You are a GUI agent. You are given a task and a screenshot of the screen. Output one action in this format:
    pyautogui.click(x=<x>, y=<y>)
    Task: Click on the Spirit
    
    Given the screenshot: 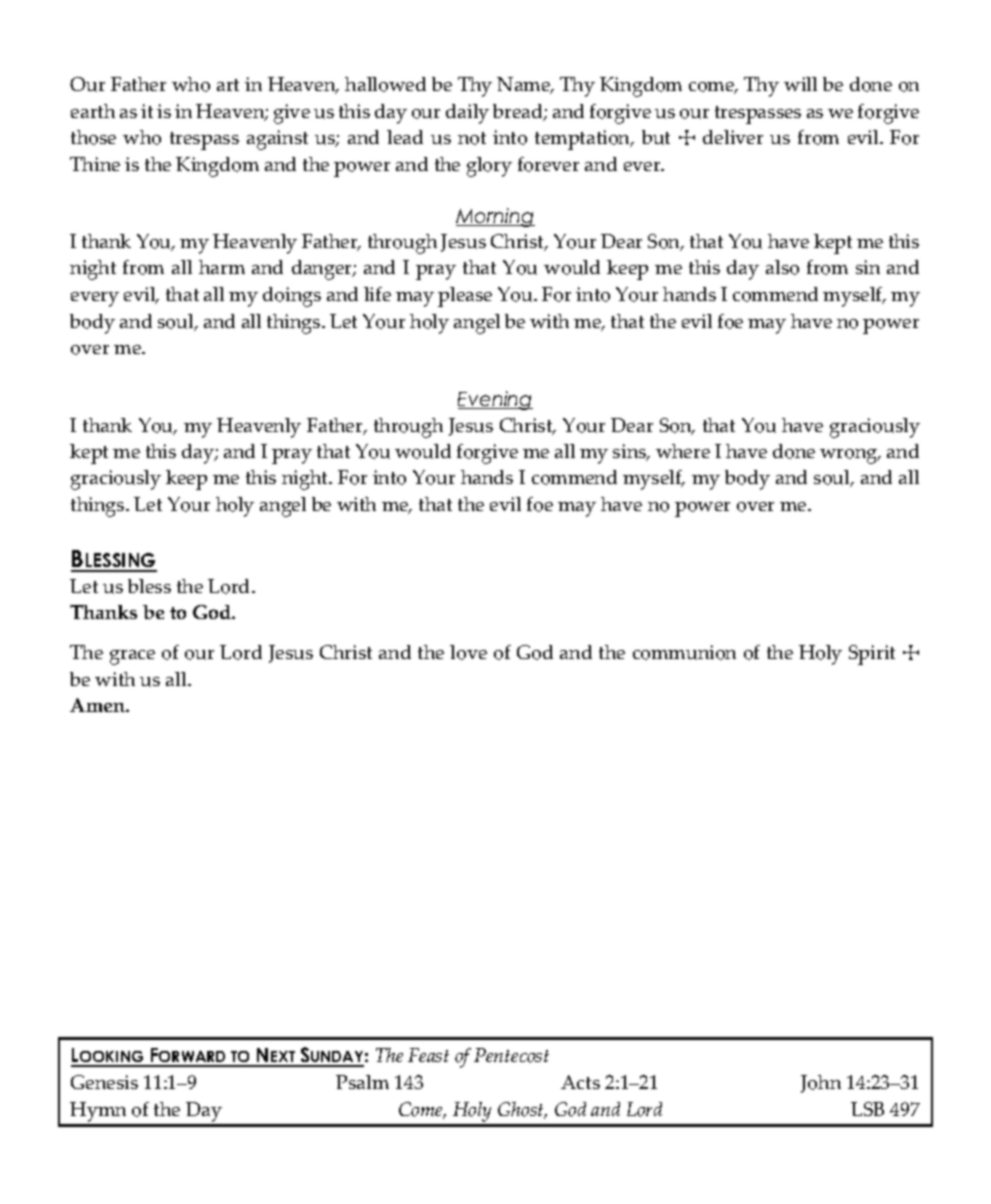 What is the action you would take?
    pyautogui.click(x=872, y=655)
